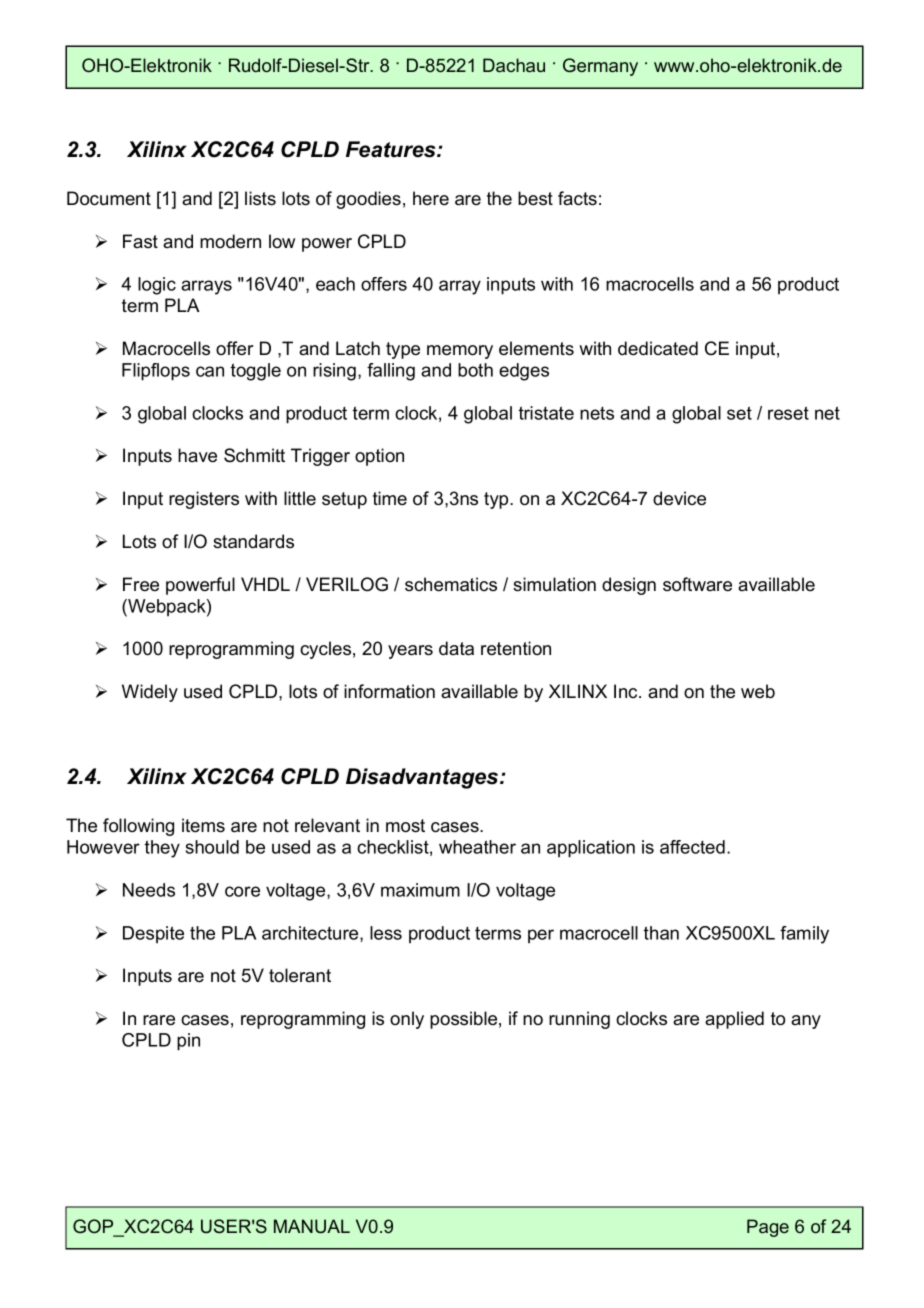 The width and height of the page is (924, 1308). I want to click on registers, so click(204, 500).
